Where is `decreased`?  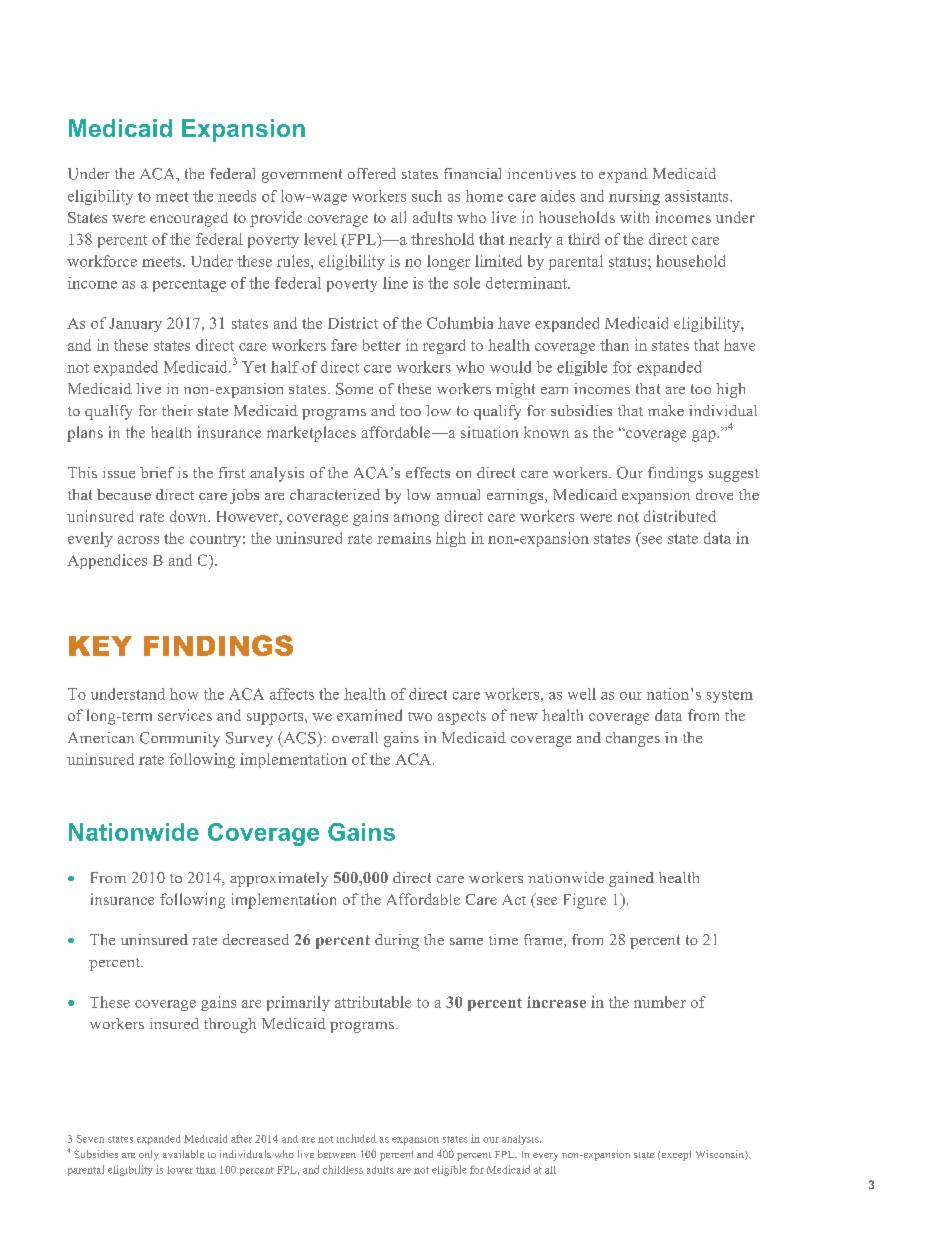 decreased is located at coordinates (256, 939).
